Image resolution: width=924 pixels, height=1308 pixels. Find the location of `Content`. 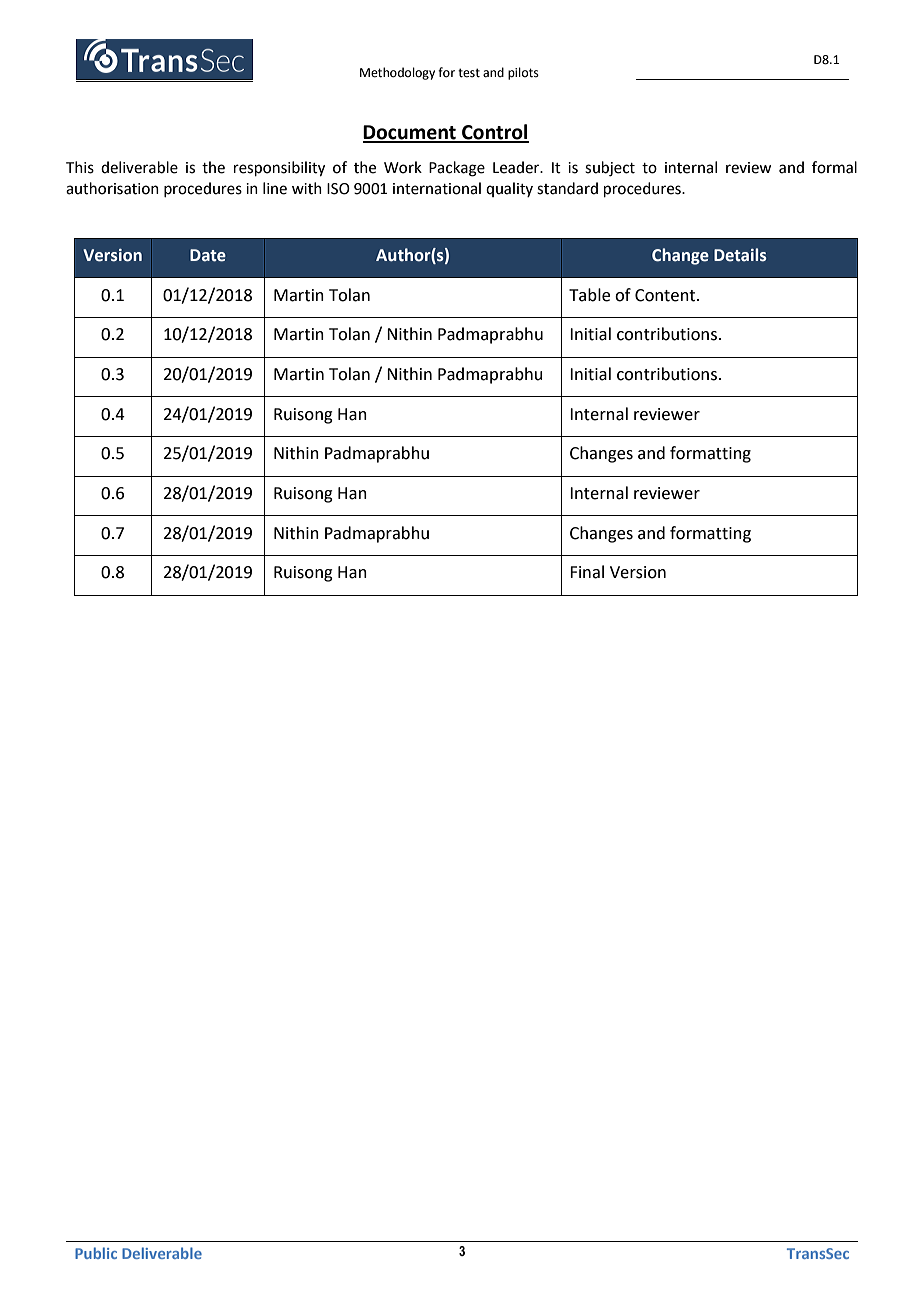

Content is located at coordinates (666, 295).
